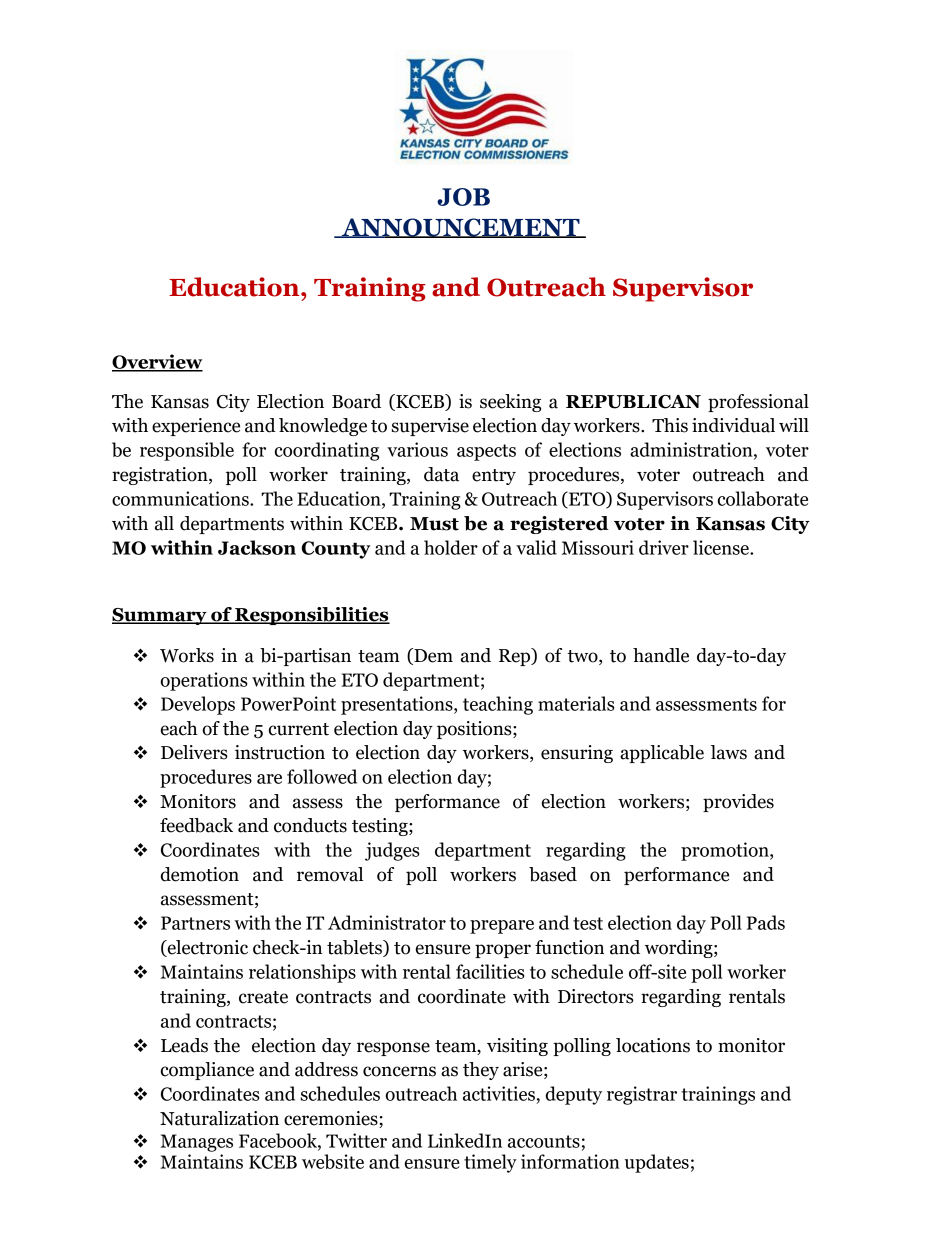  I want to click on Naturalization, so click(219, 1118).
